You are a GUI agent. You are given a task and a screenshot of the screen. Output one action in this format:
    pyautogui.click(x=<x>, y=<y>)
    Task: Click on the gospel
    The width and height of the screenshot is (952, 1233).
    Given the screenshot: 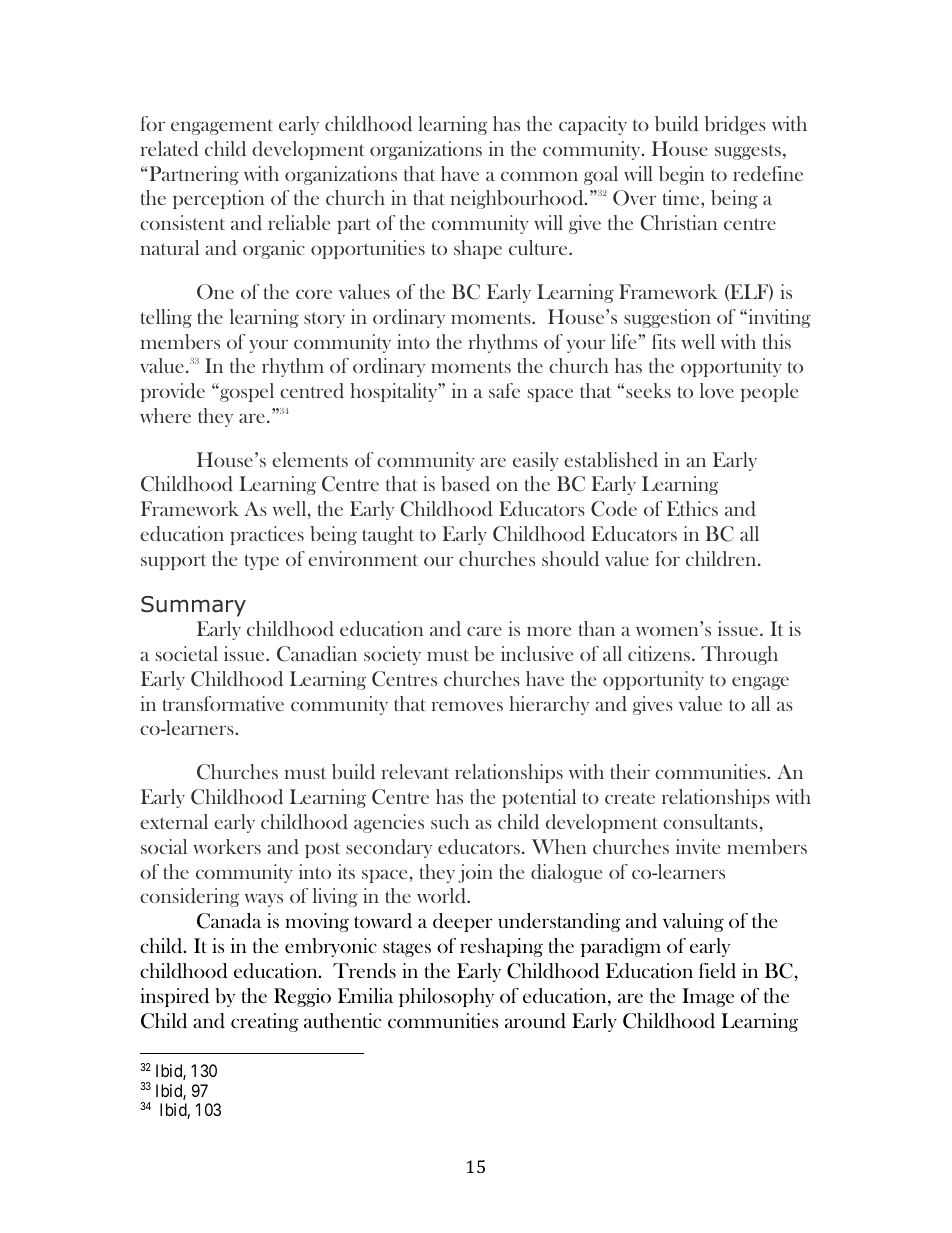 What is the action you would take?
    pyautogui.click(x=246, y=392)
